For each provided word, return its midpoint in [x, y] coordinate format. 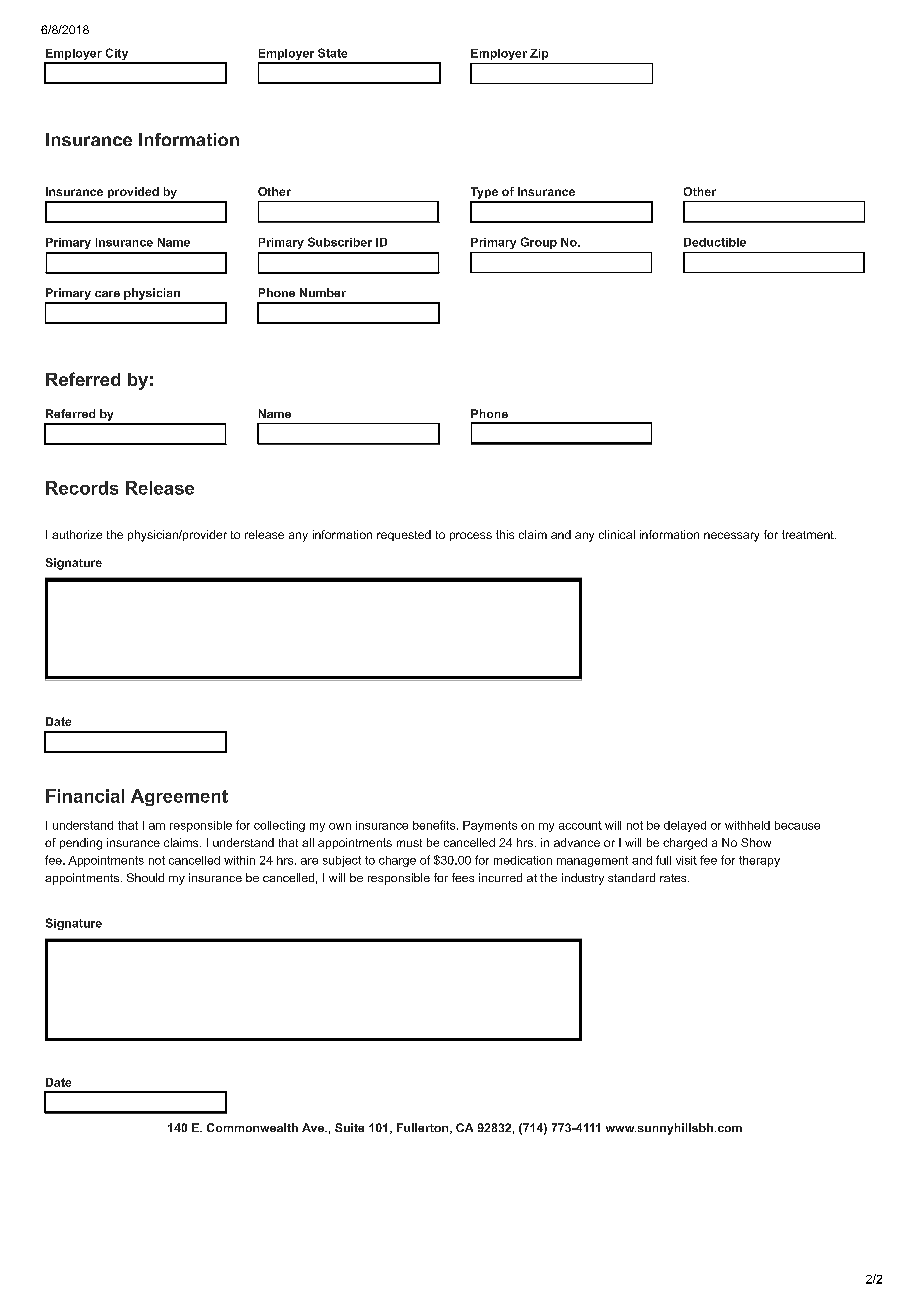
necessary [731, 537]
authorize [77, 534]
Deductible [715, 242]
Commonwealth [252, 1127]
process [471, 536]
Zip [539, 54]
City [117, 55]
